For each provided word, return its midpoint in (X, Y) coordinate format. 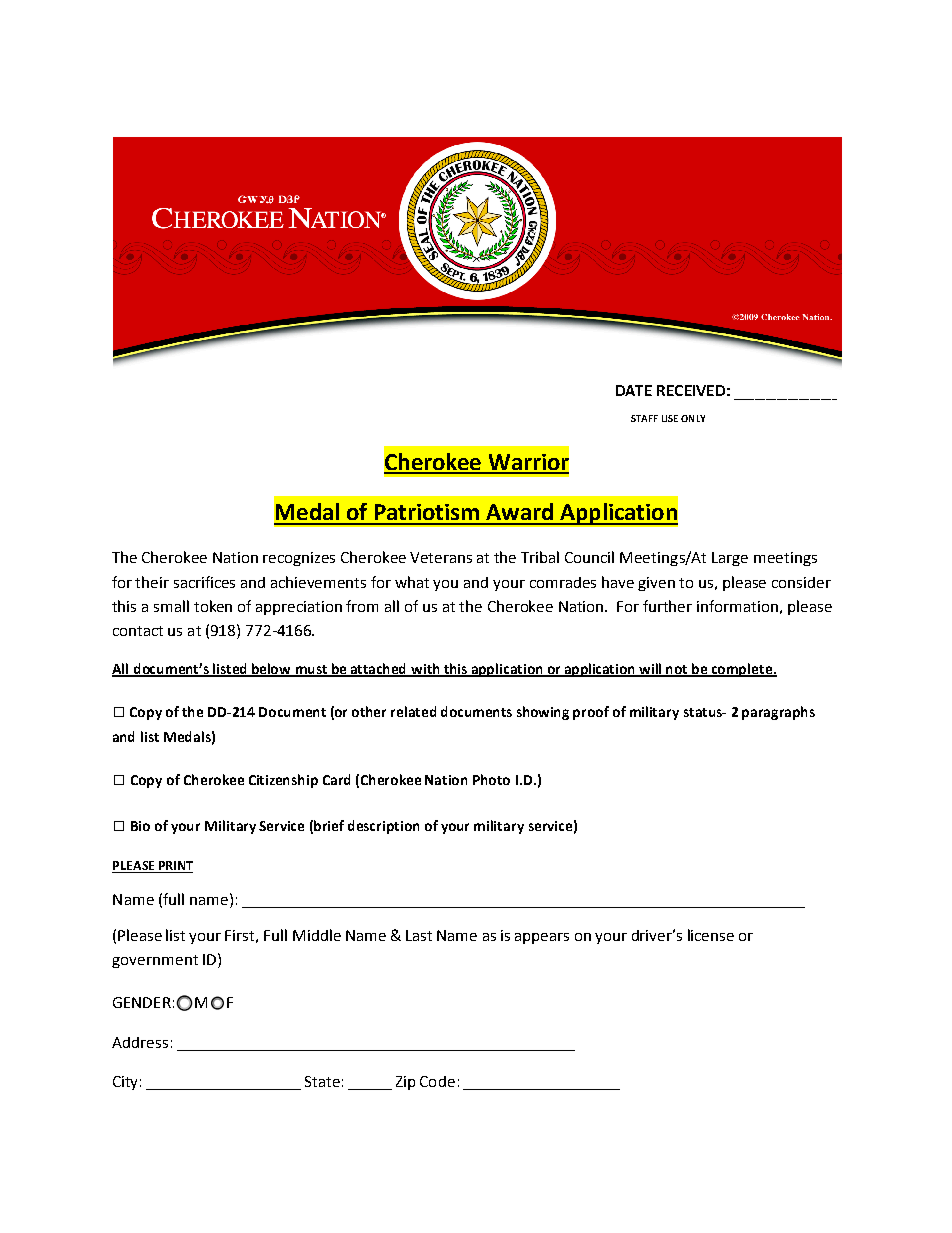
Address (140, 1042)
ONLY (693, 418)
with (426, 669)
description (383, 827)
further (667, 606)
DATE (634, 390)
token (213, 606)
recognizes (299, 559)
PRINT (174, 867)
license (711, 935)
